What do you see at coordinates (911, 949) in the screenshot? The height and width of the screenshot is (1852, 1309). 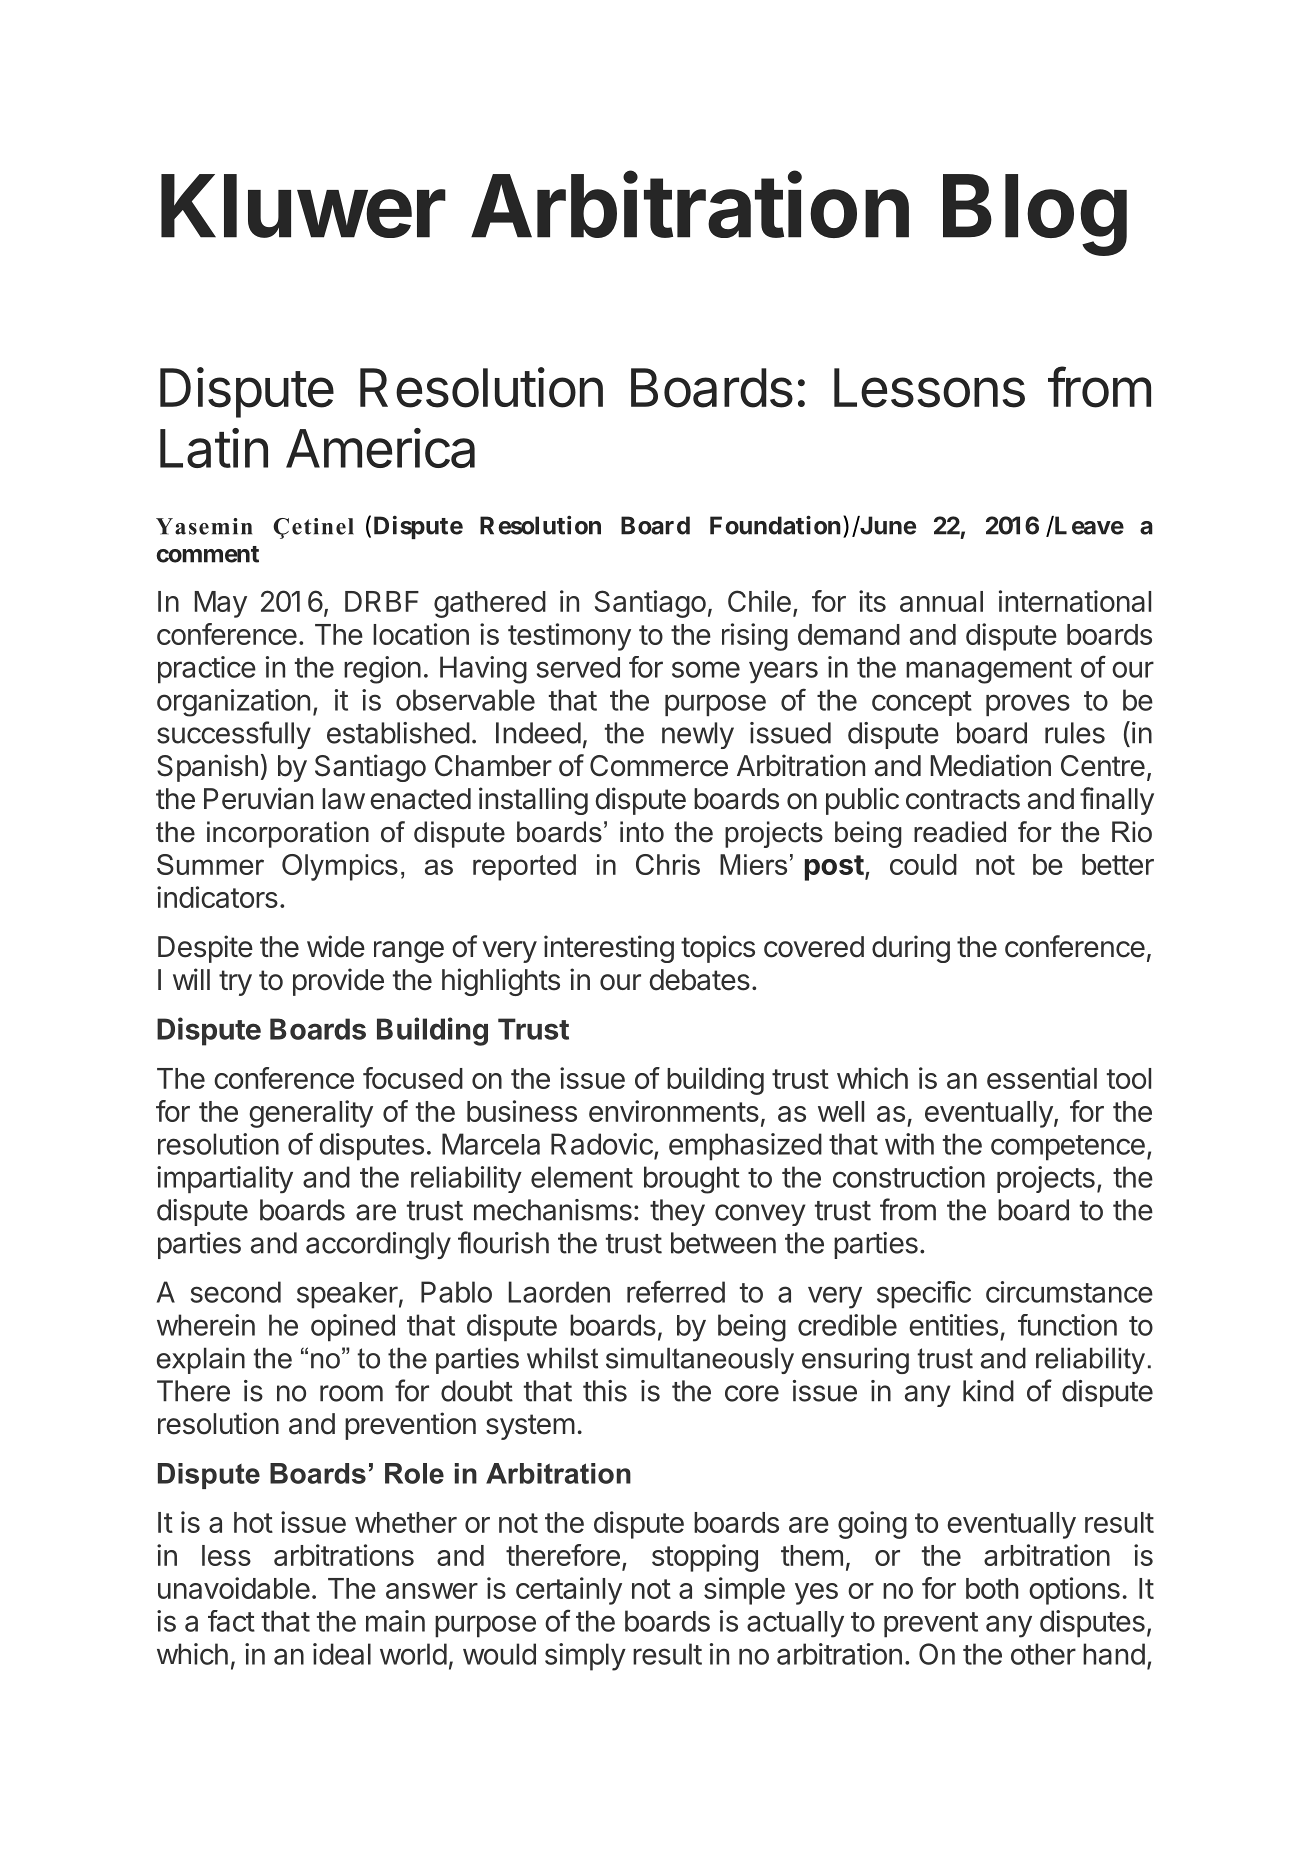 I see `during` at bounding box center [911, 949].
